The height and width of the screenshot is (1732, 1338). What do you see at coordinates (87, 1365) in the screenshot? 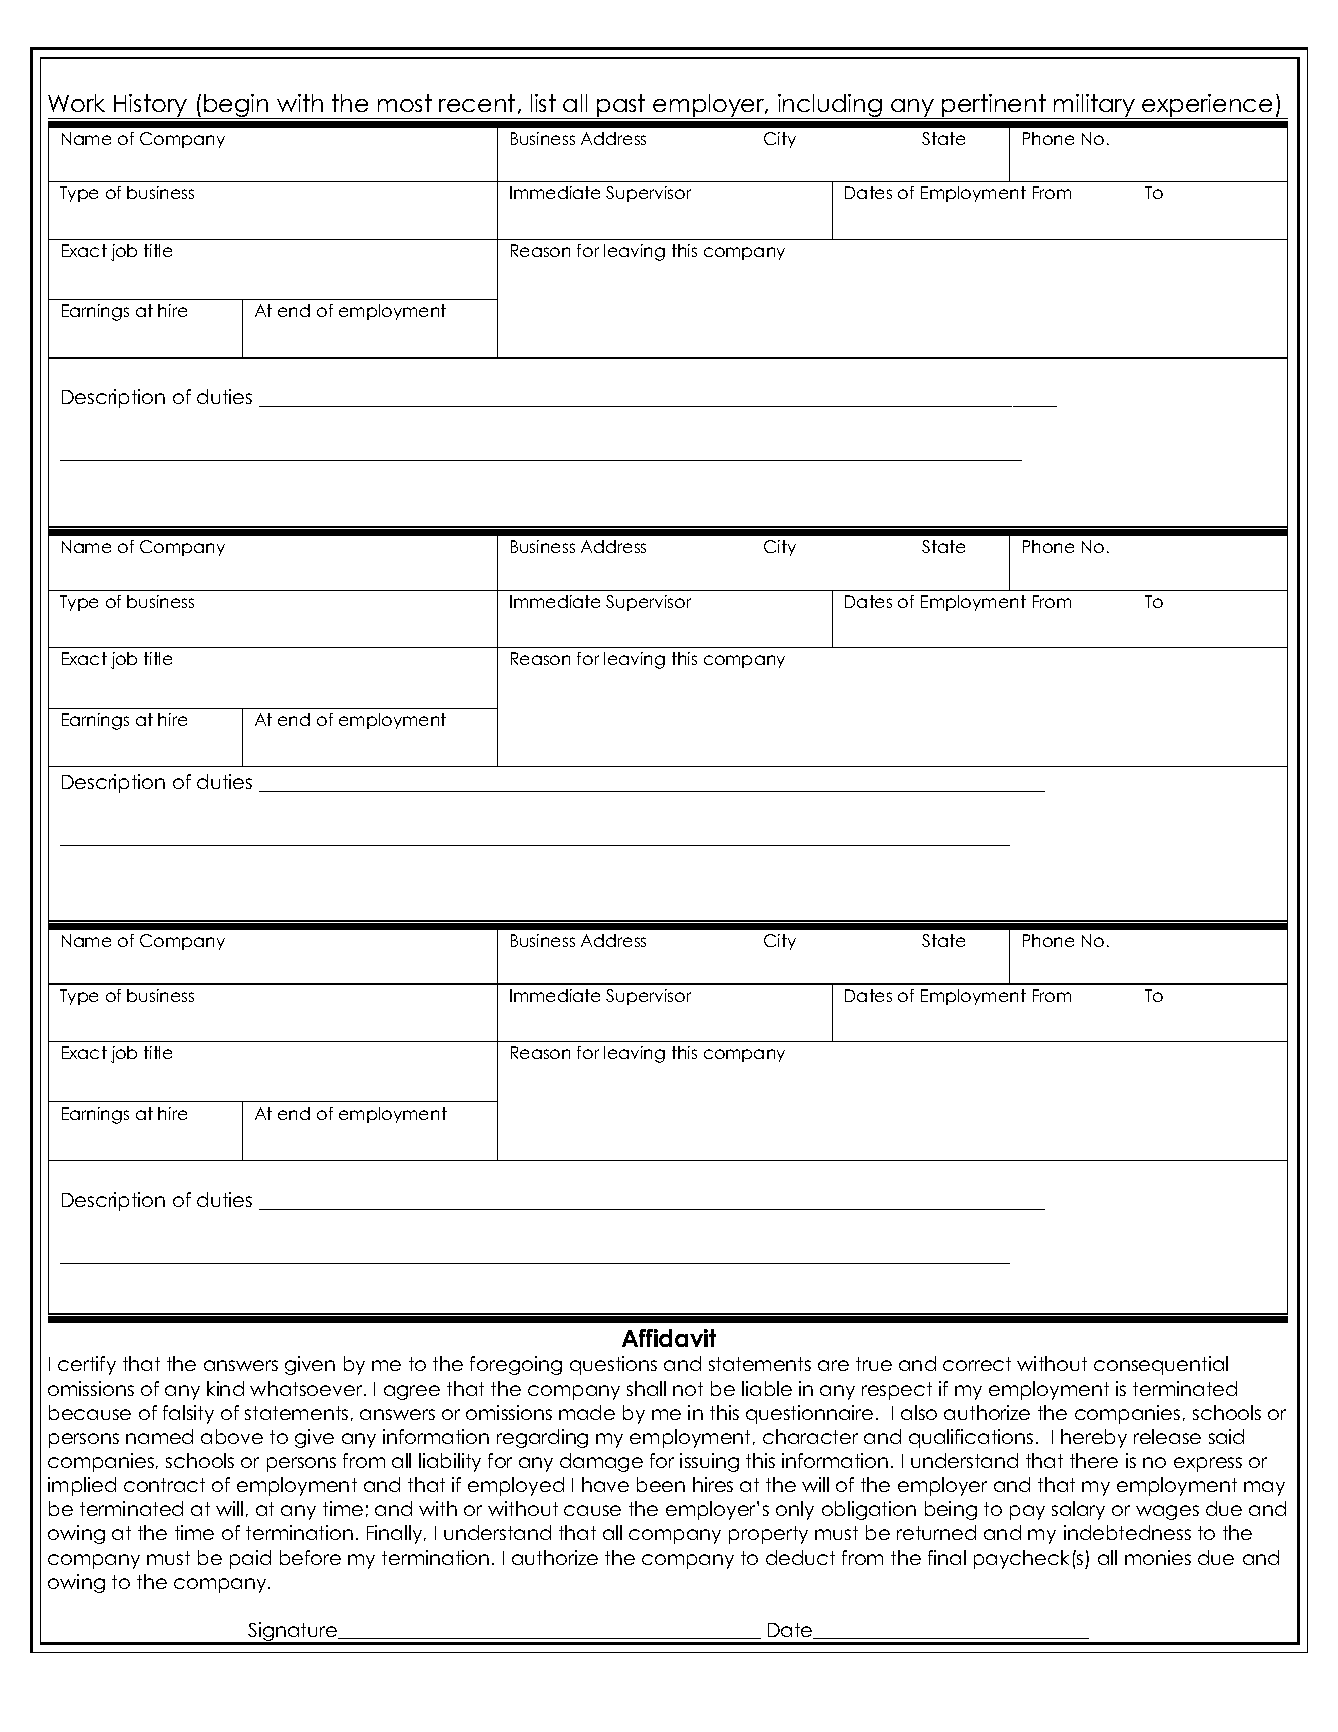
I see `certify` at bounding box center [87, 1365].
